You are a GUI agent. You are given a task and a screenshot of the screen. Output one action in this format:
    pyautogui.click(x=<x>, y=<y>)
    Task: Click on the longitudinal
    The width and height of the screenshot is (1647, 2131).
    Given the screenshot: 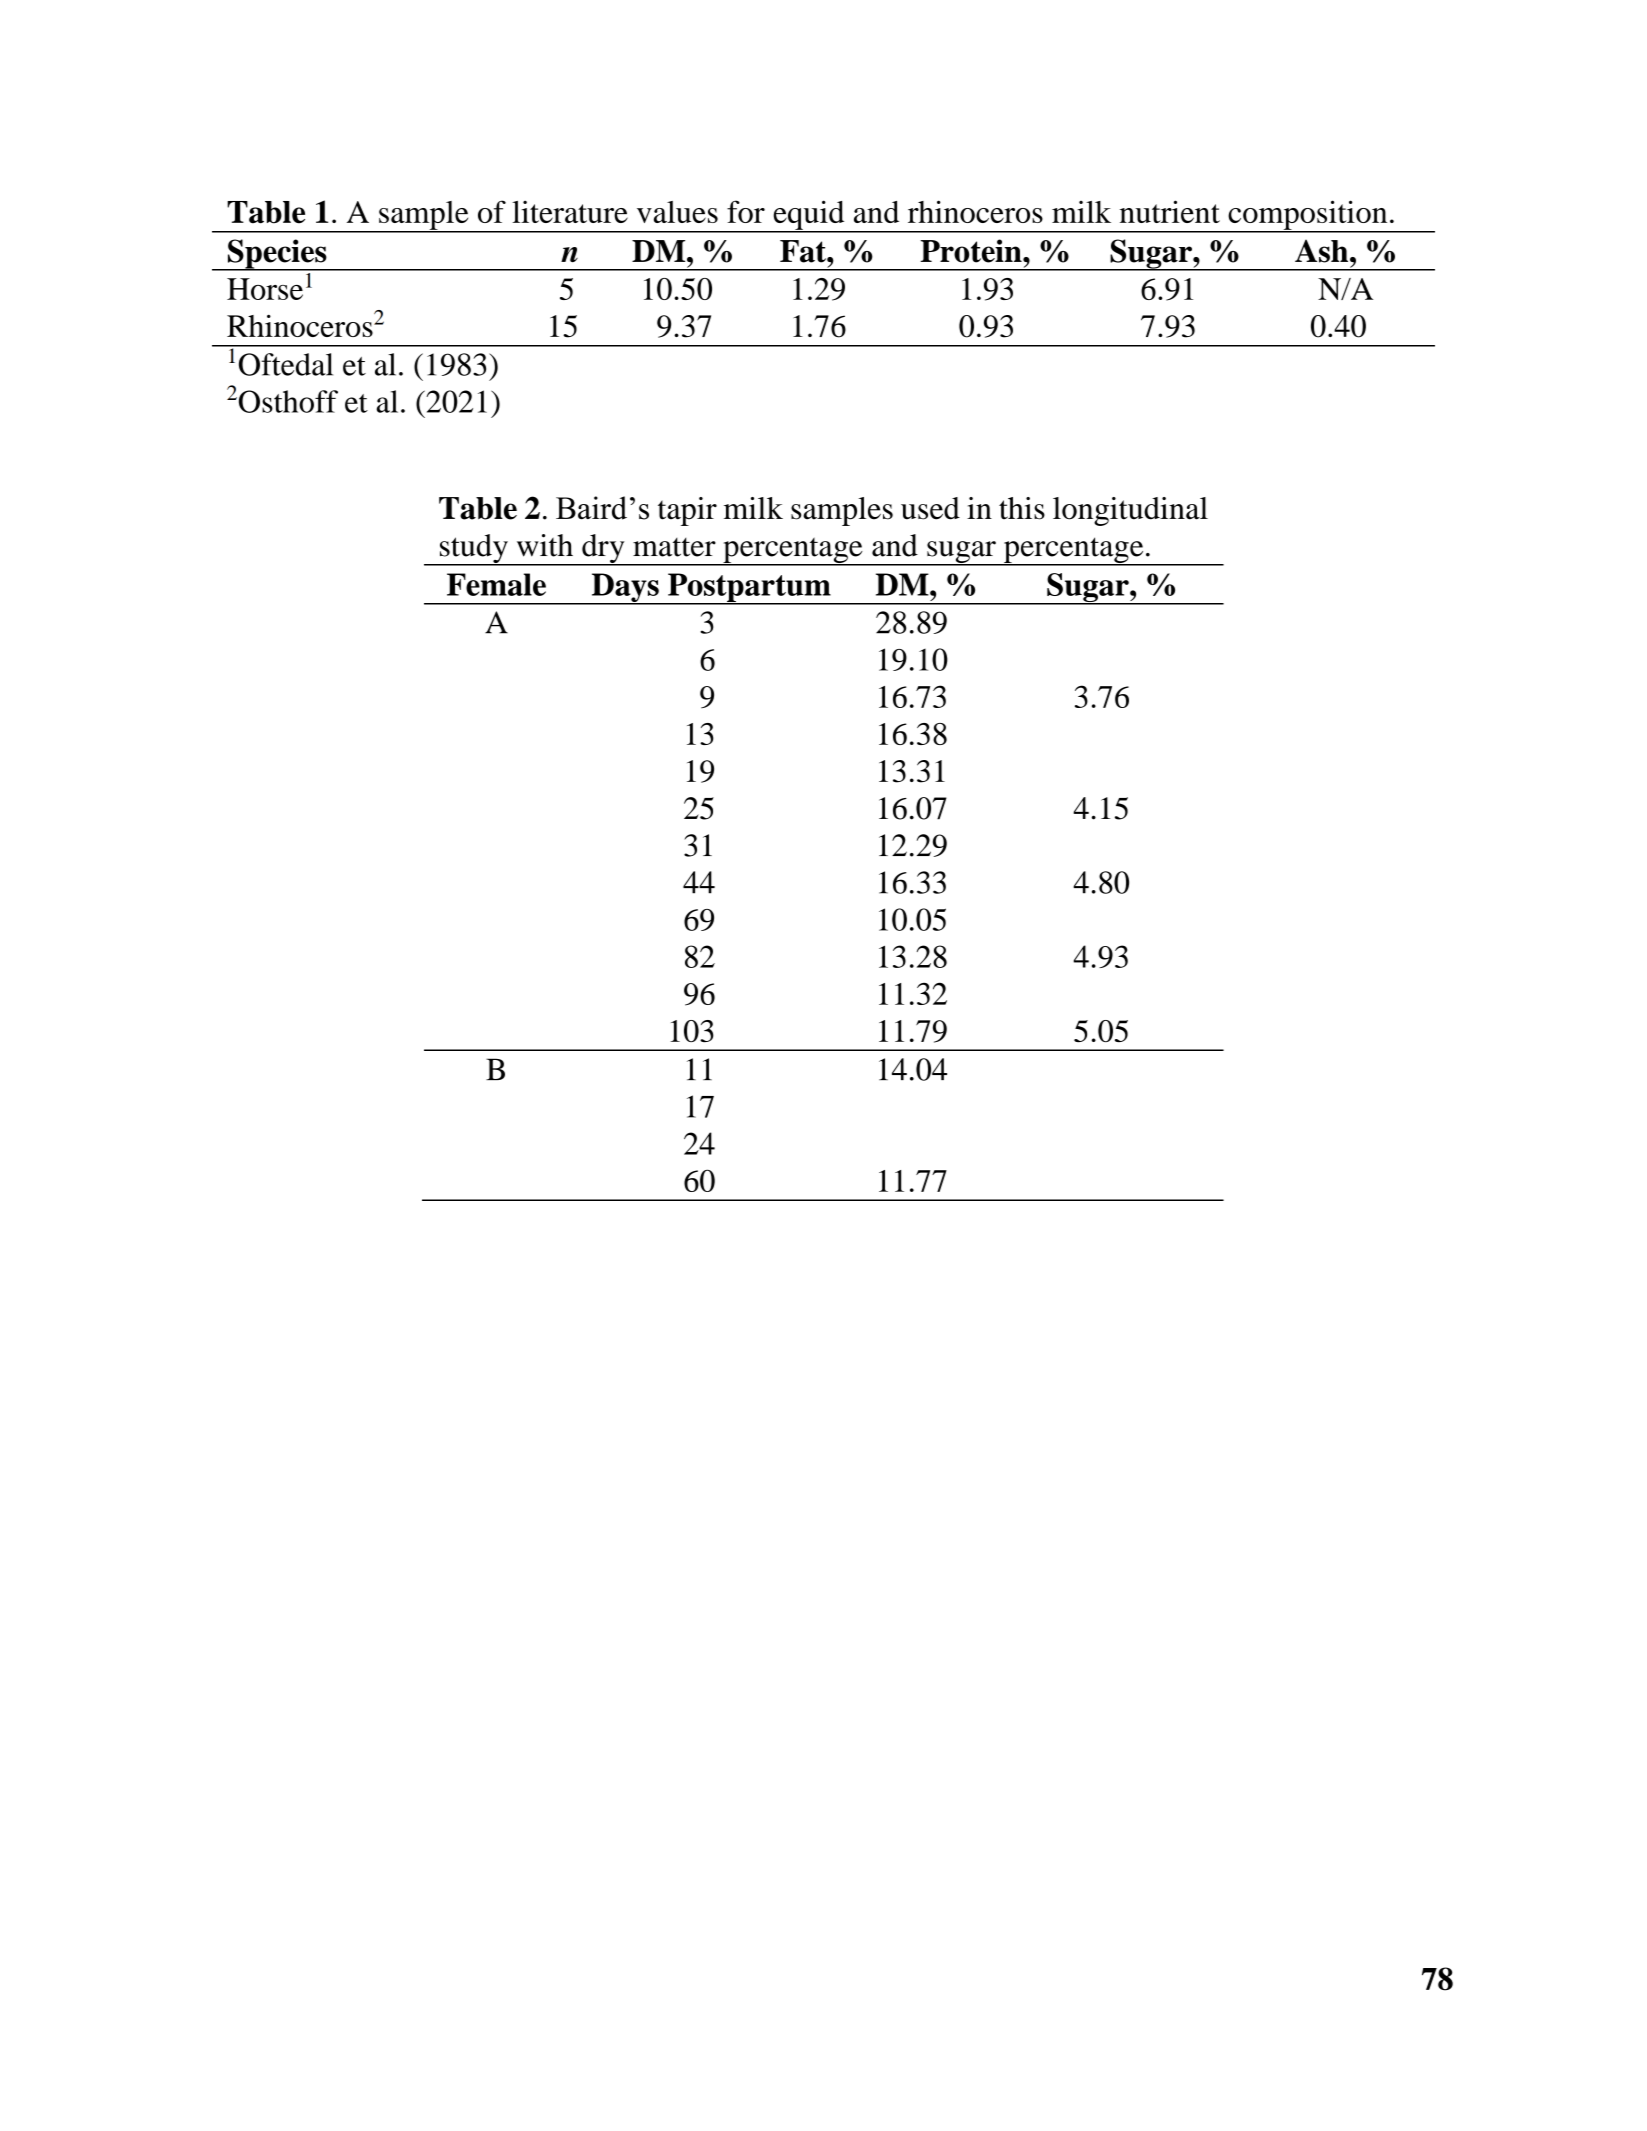 What is the action you would take?
    pyautogui.click(x=1130, y=511)
